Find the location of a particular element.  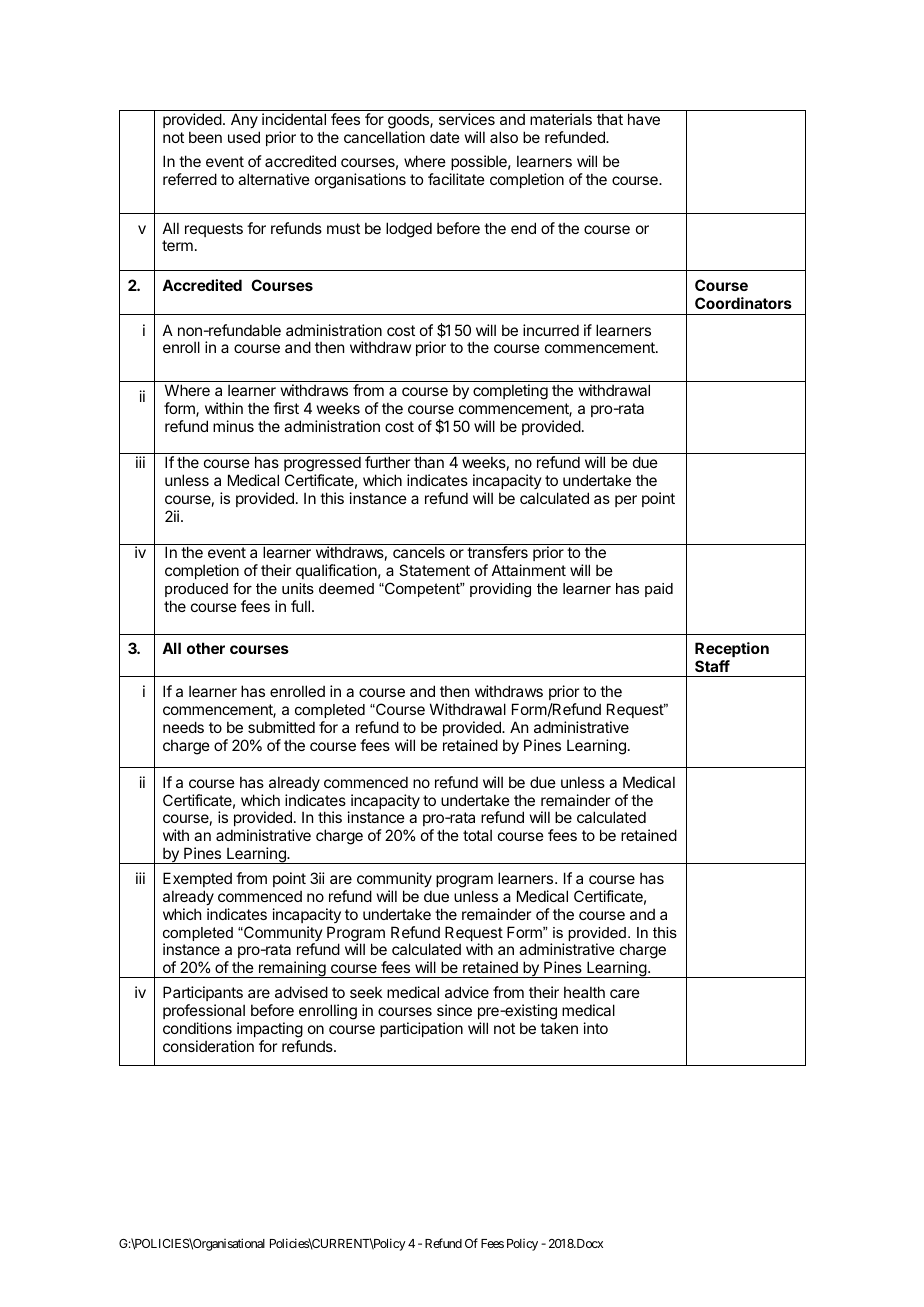

used is located at coordinates (244, 137).
